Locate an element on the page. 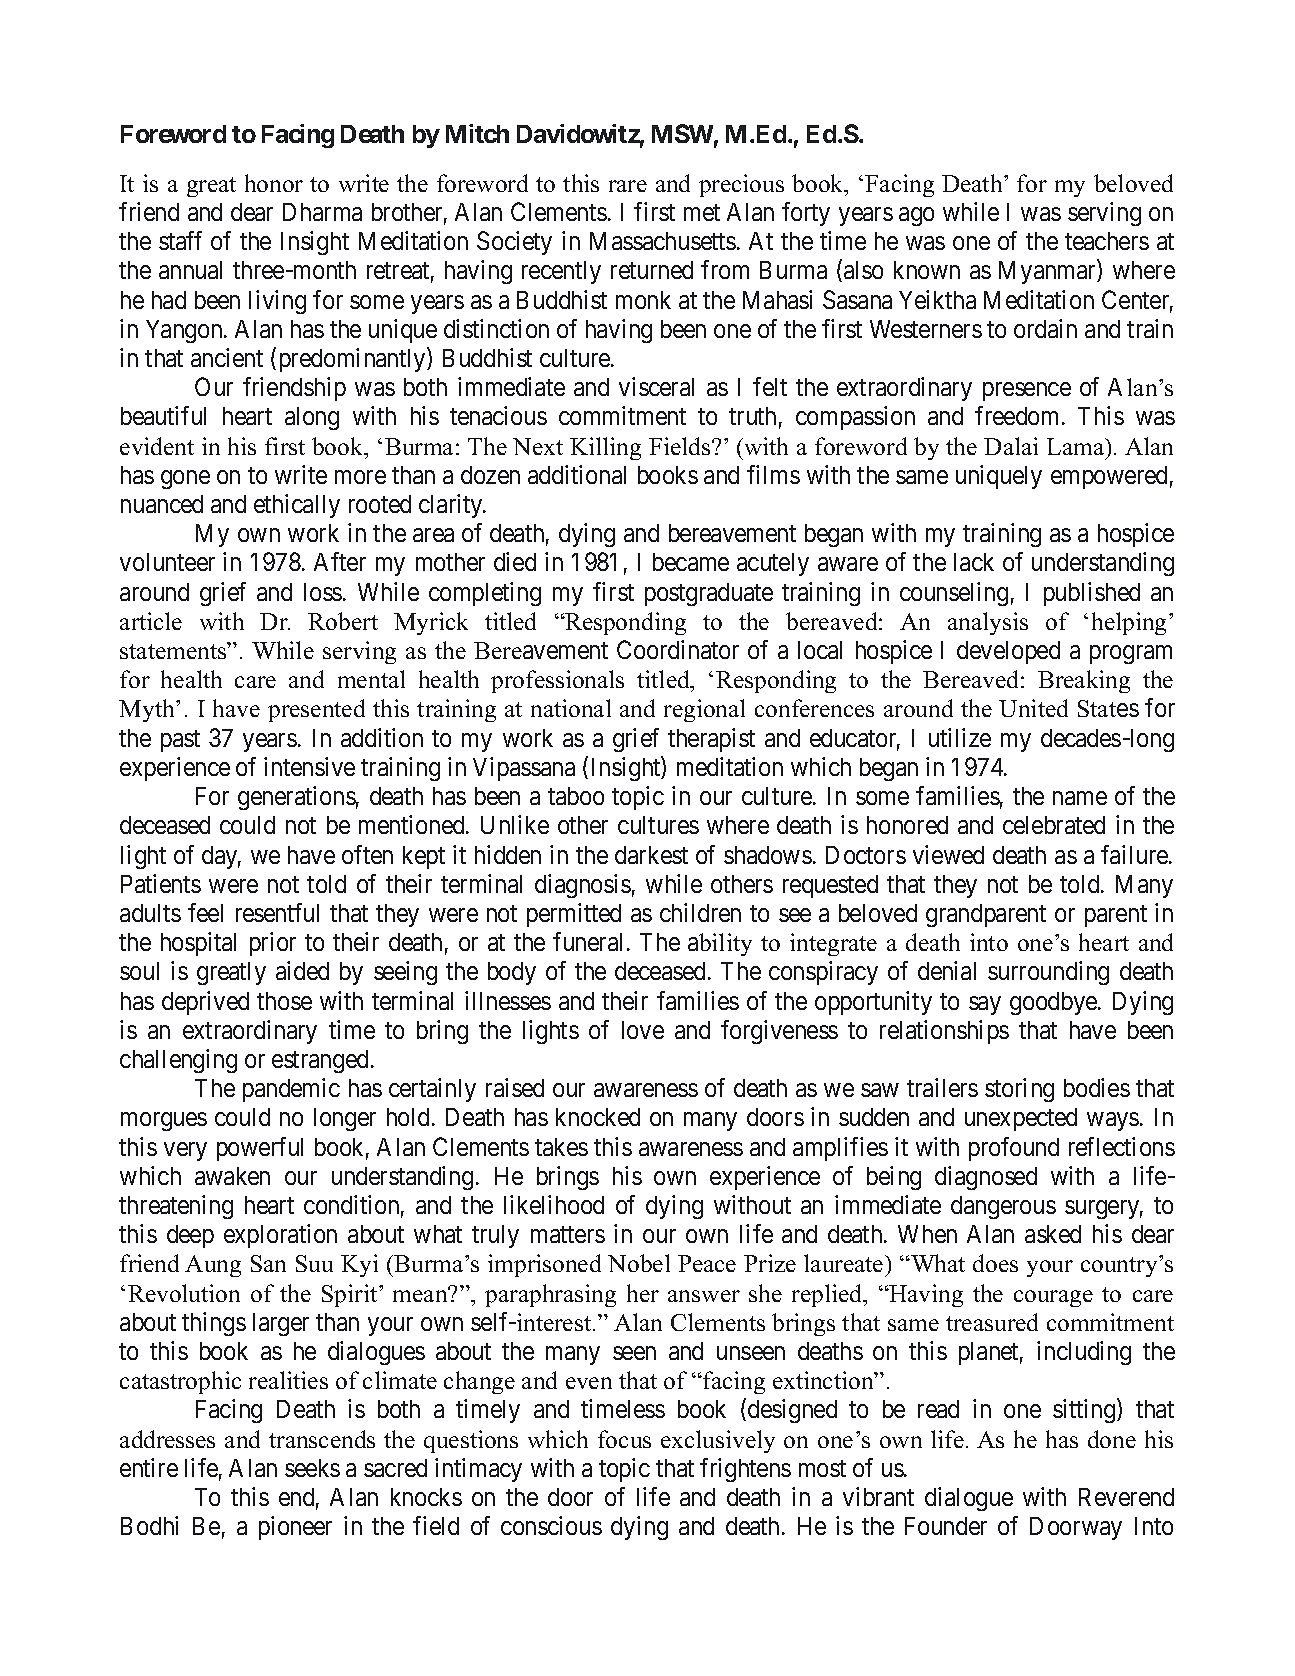 This page has height=1676, width=1295. seeks is located at coordinates (312, 1468).
